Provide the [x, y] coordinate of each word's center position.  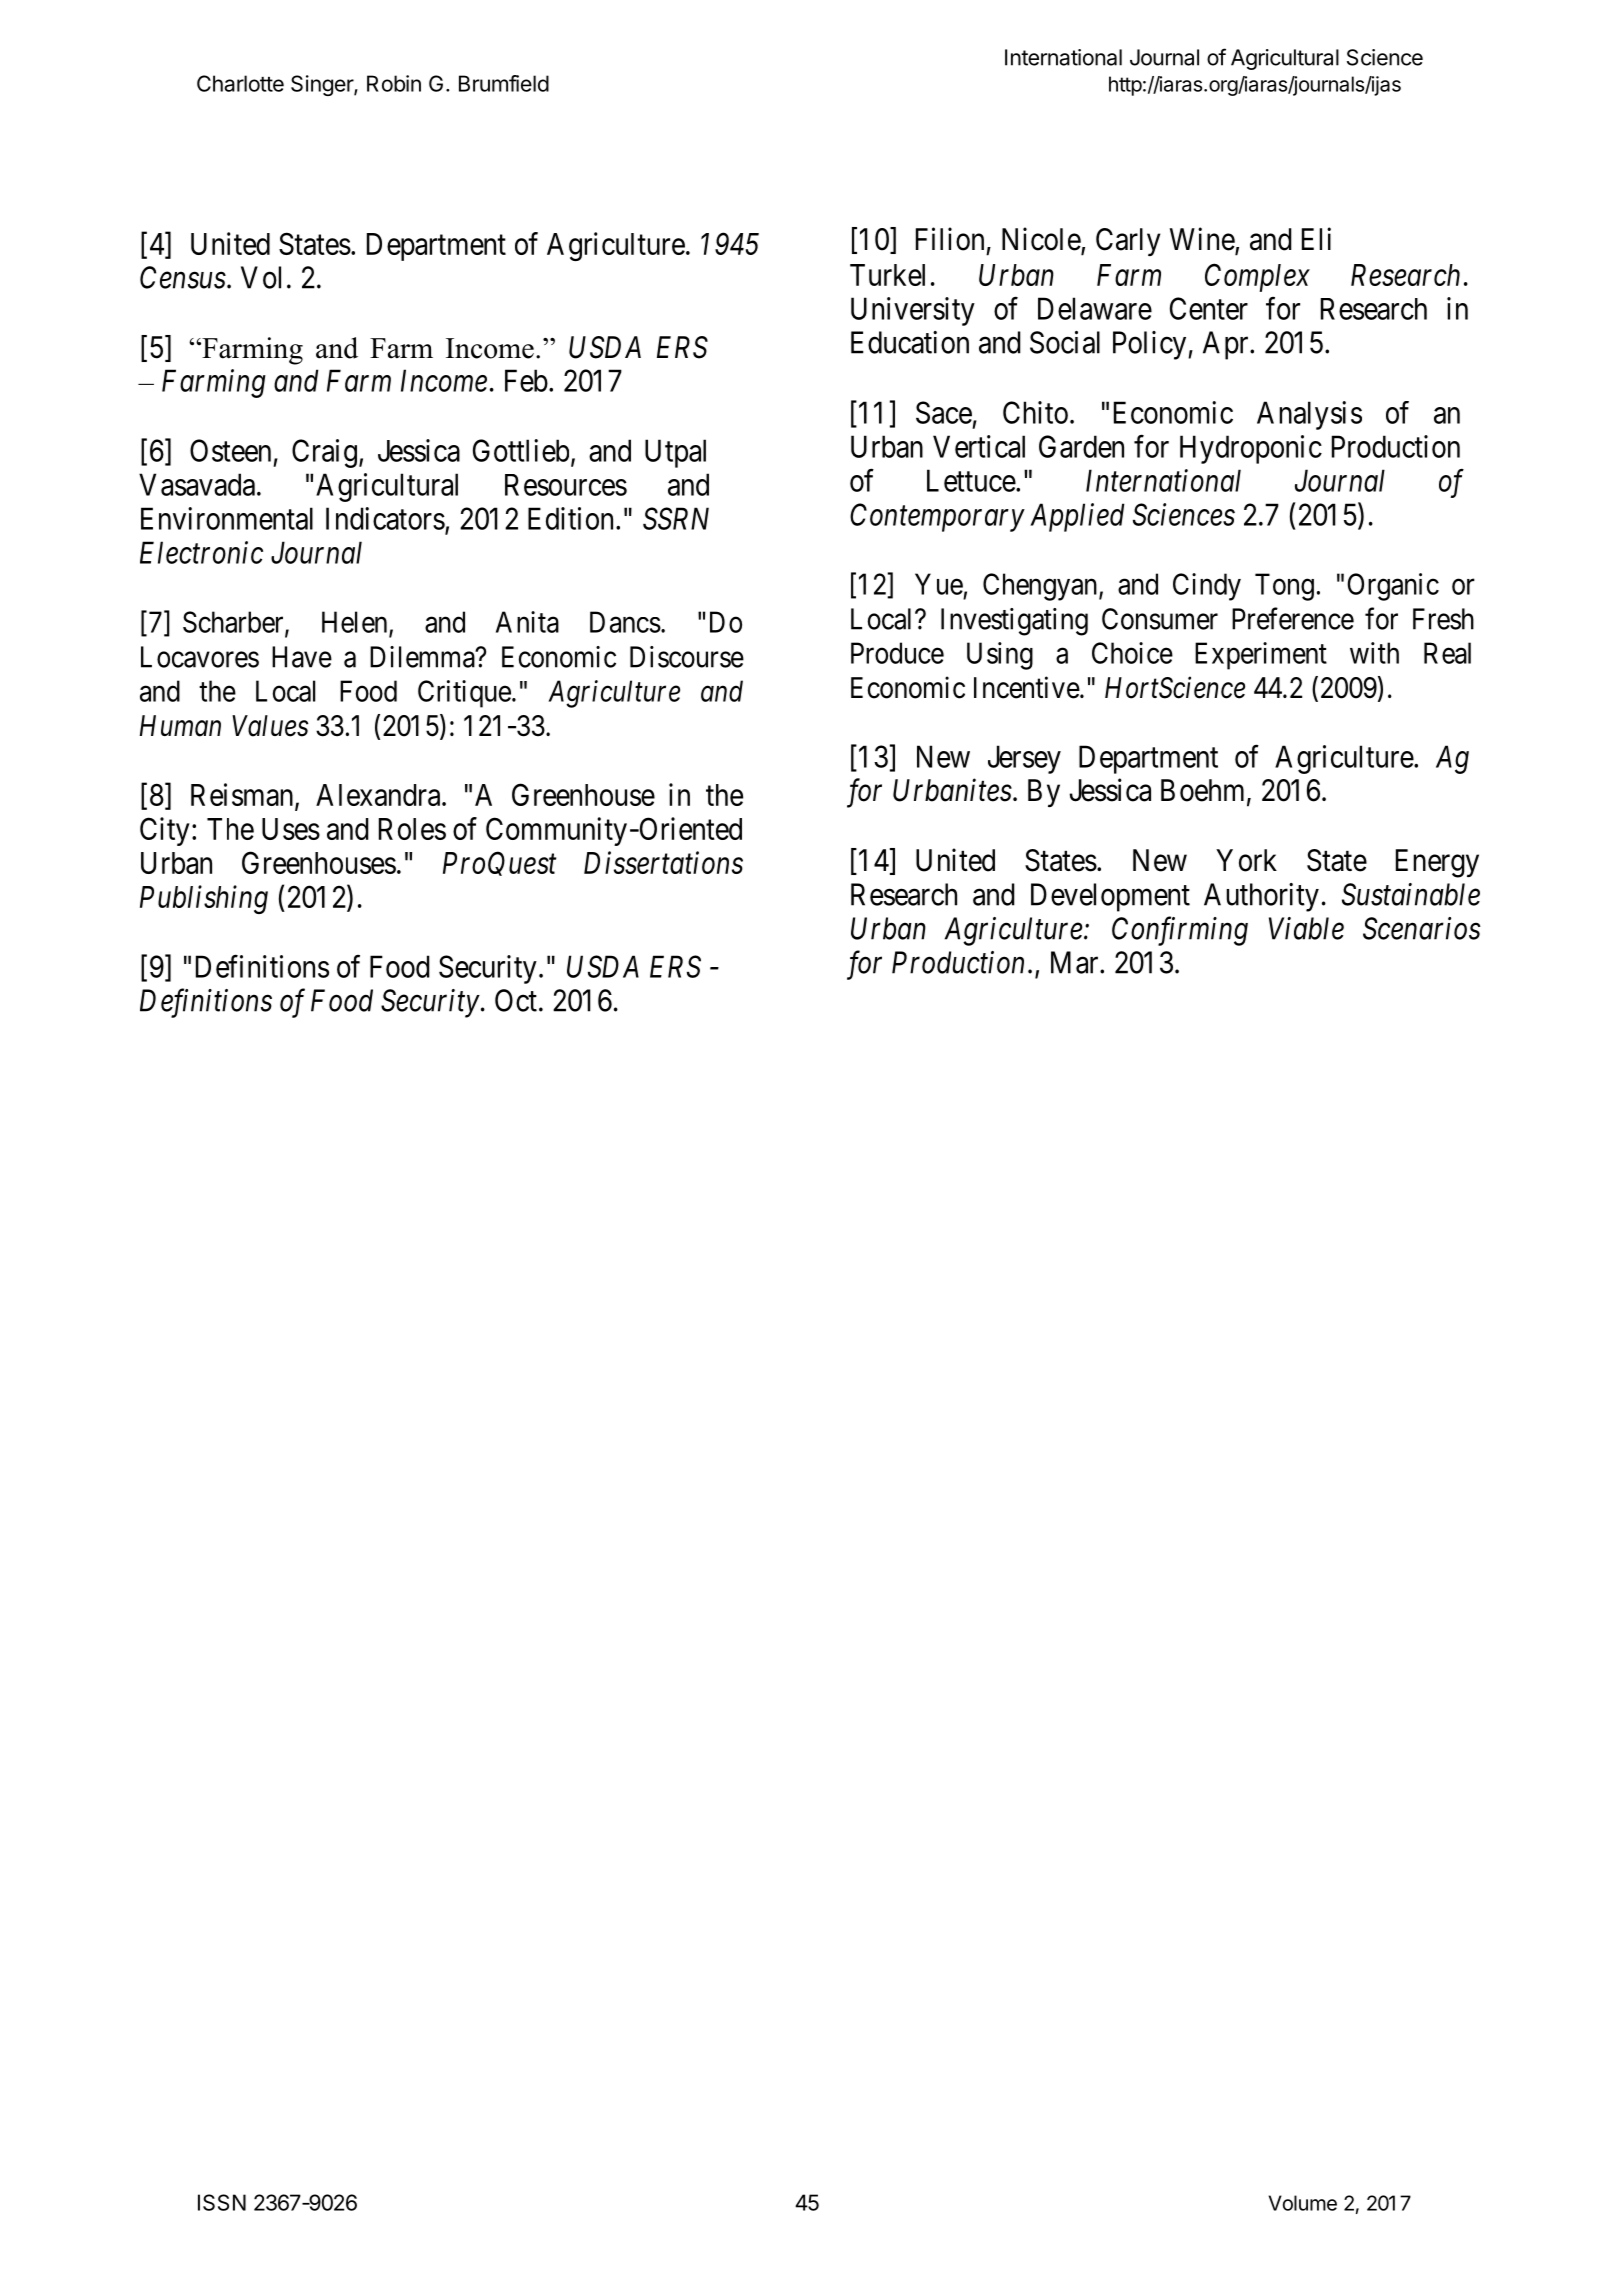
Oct [516, 1000]
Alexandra [379, 795]
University [913, 311]
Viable [1306, 928]
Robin [394, 83]
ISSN [222, 2202]
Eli [1316, 238]
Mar [1076, 962]
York [1246, 860]
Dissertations [663, 863]
